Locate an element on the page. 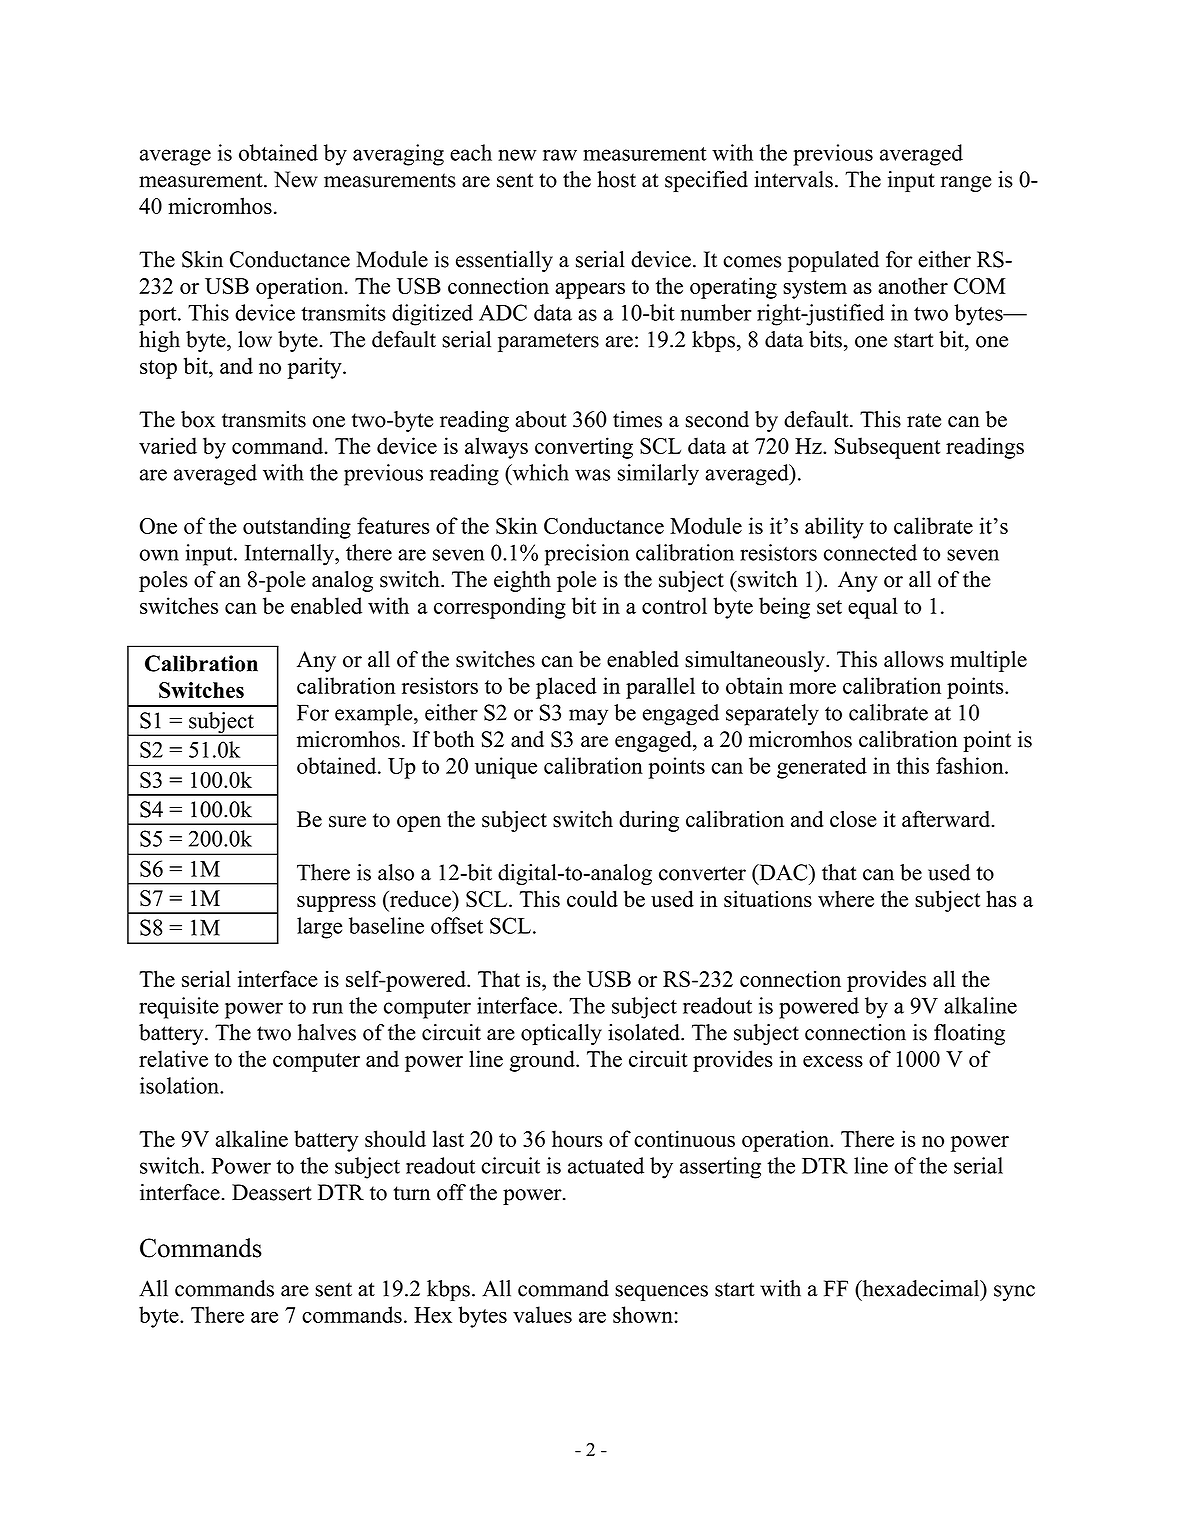 This document has width=1182, height=1530. fashion is located at coordinates (971, 765).
